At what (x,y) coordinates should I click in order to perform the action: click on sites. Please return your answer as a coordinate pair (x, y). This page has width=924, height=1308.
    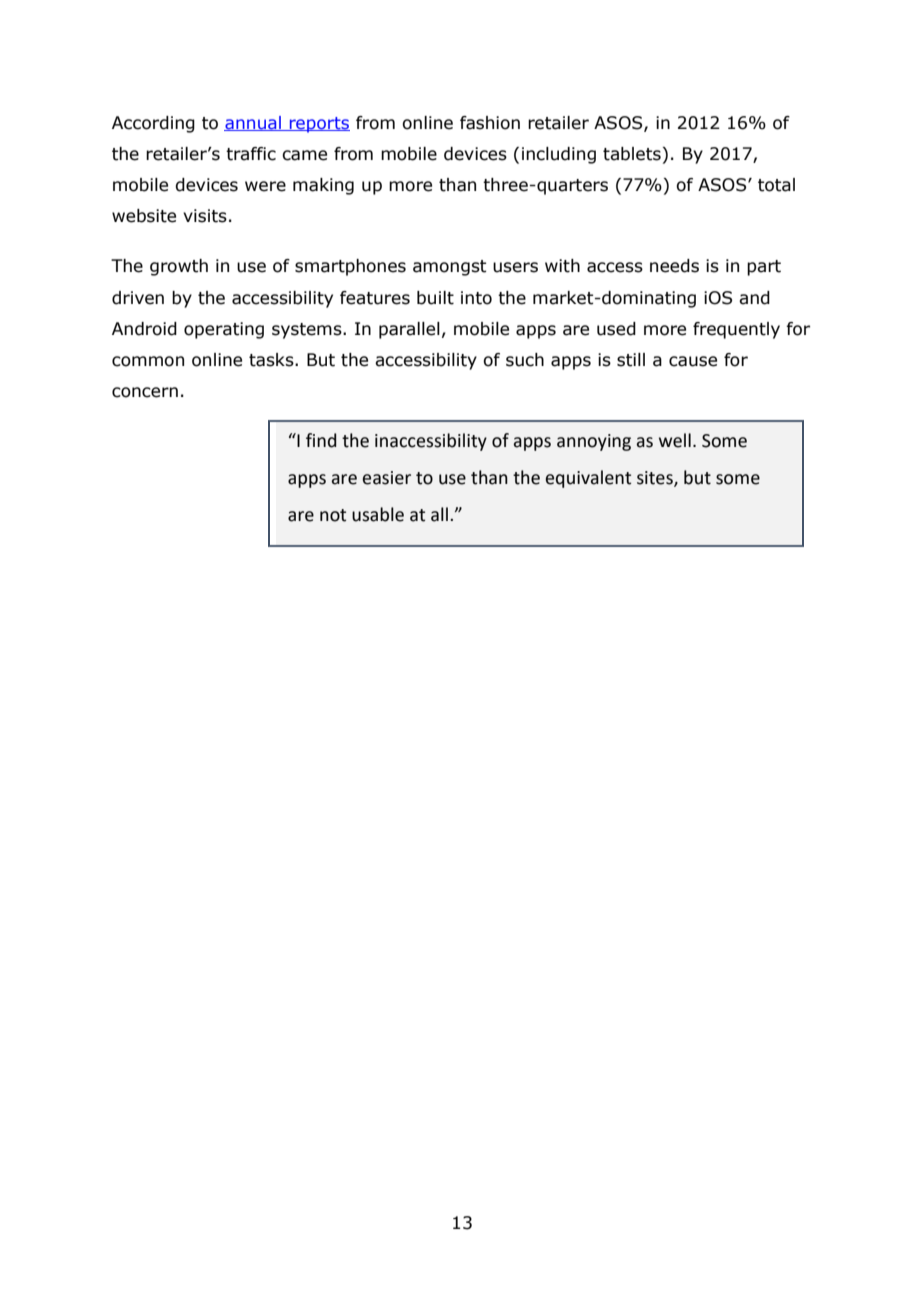
    Looking at the image, I should click on (656, 479).
